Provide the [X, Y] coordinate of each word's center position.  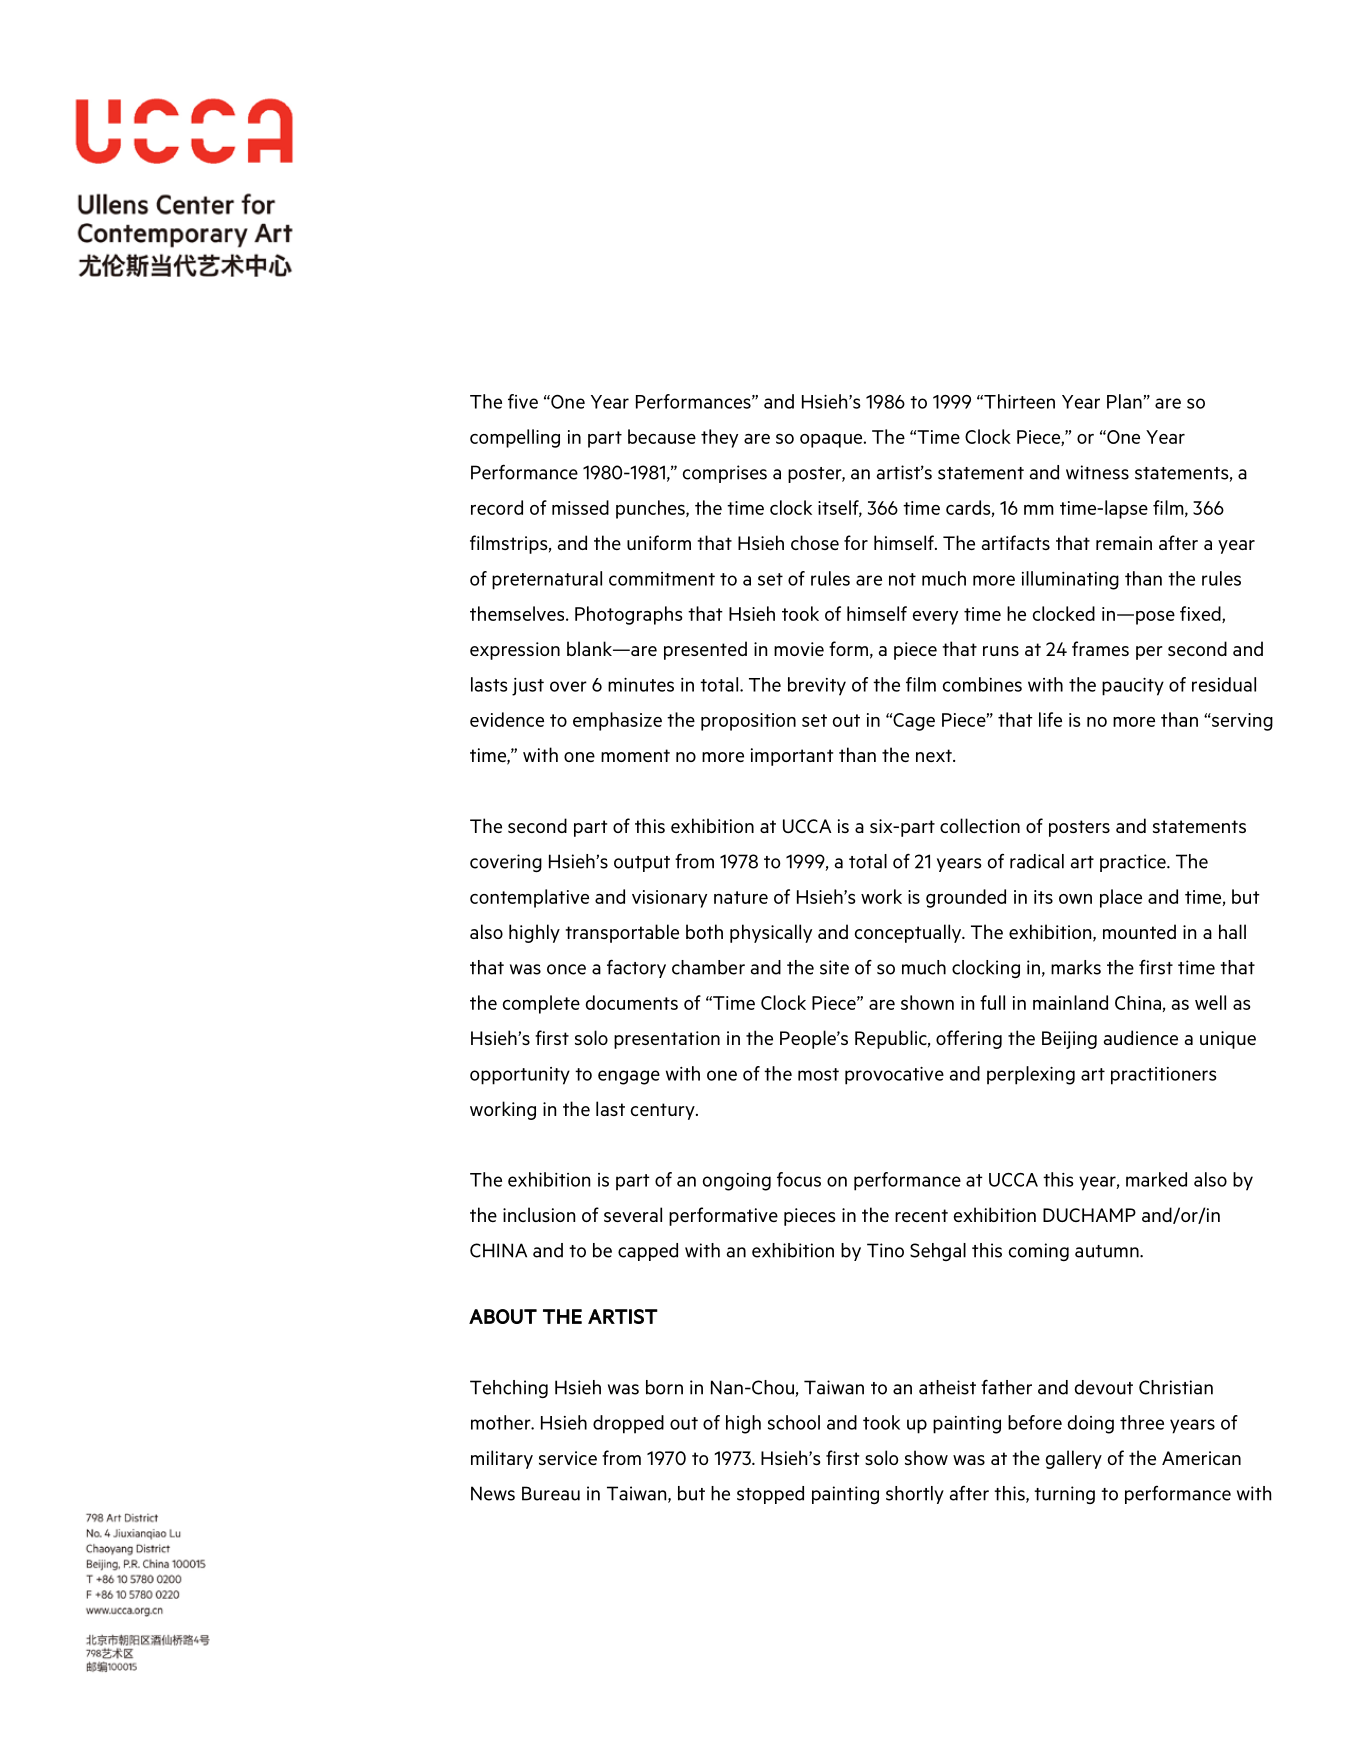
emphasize [617, 721]
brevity [817, 686]
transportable [622, 933]
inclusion [539, 1214]
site [834, 967]
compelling [515, 438]
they [719, 438]
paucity [1133, 687]
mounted [1139, 931]
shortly [915, 1495]
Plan [1124, 401]
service [568, 1458]
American [1201, 1458]
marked [1156, 1179]
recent [921, 1215]
